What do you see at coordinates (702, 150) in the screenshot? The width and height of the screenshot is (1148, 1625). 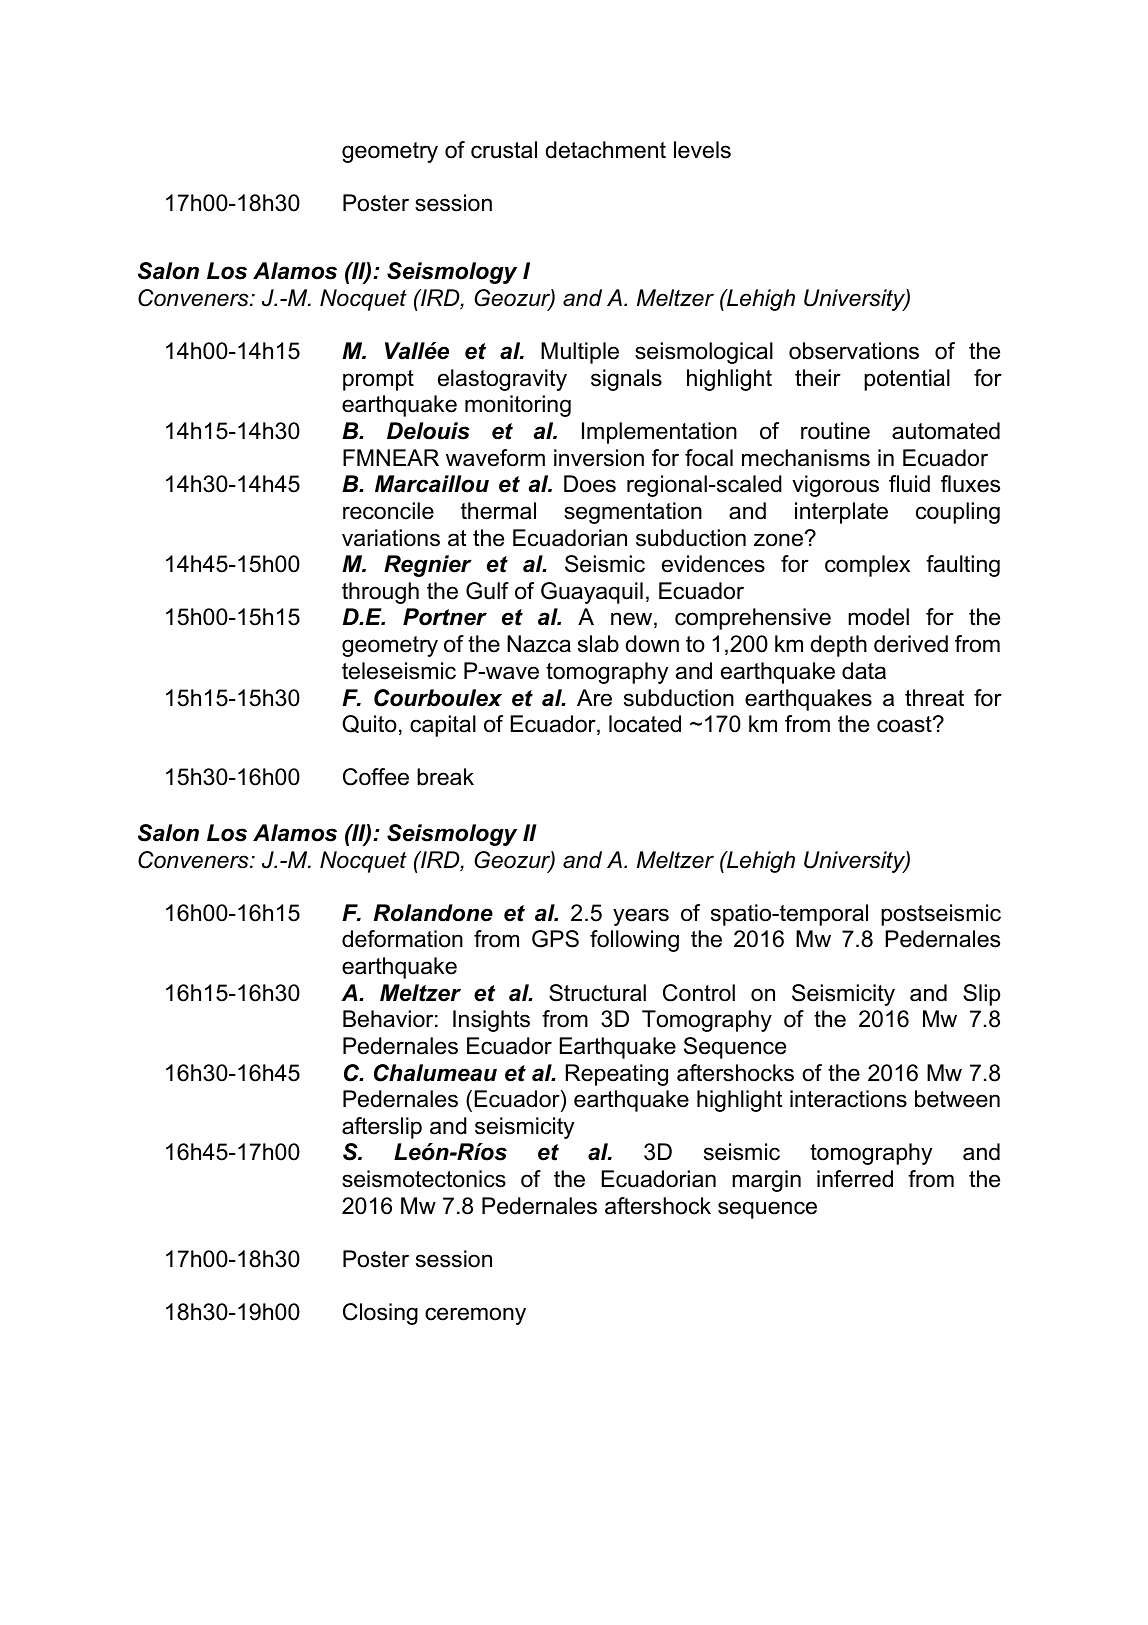 I see `levels` at bounding box center [702, 150].
